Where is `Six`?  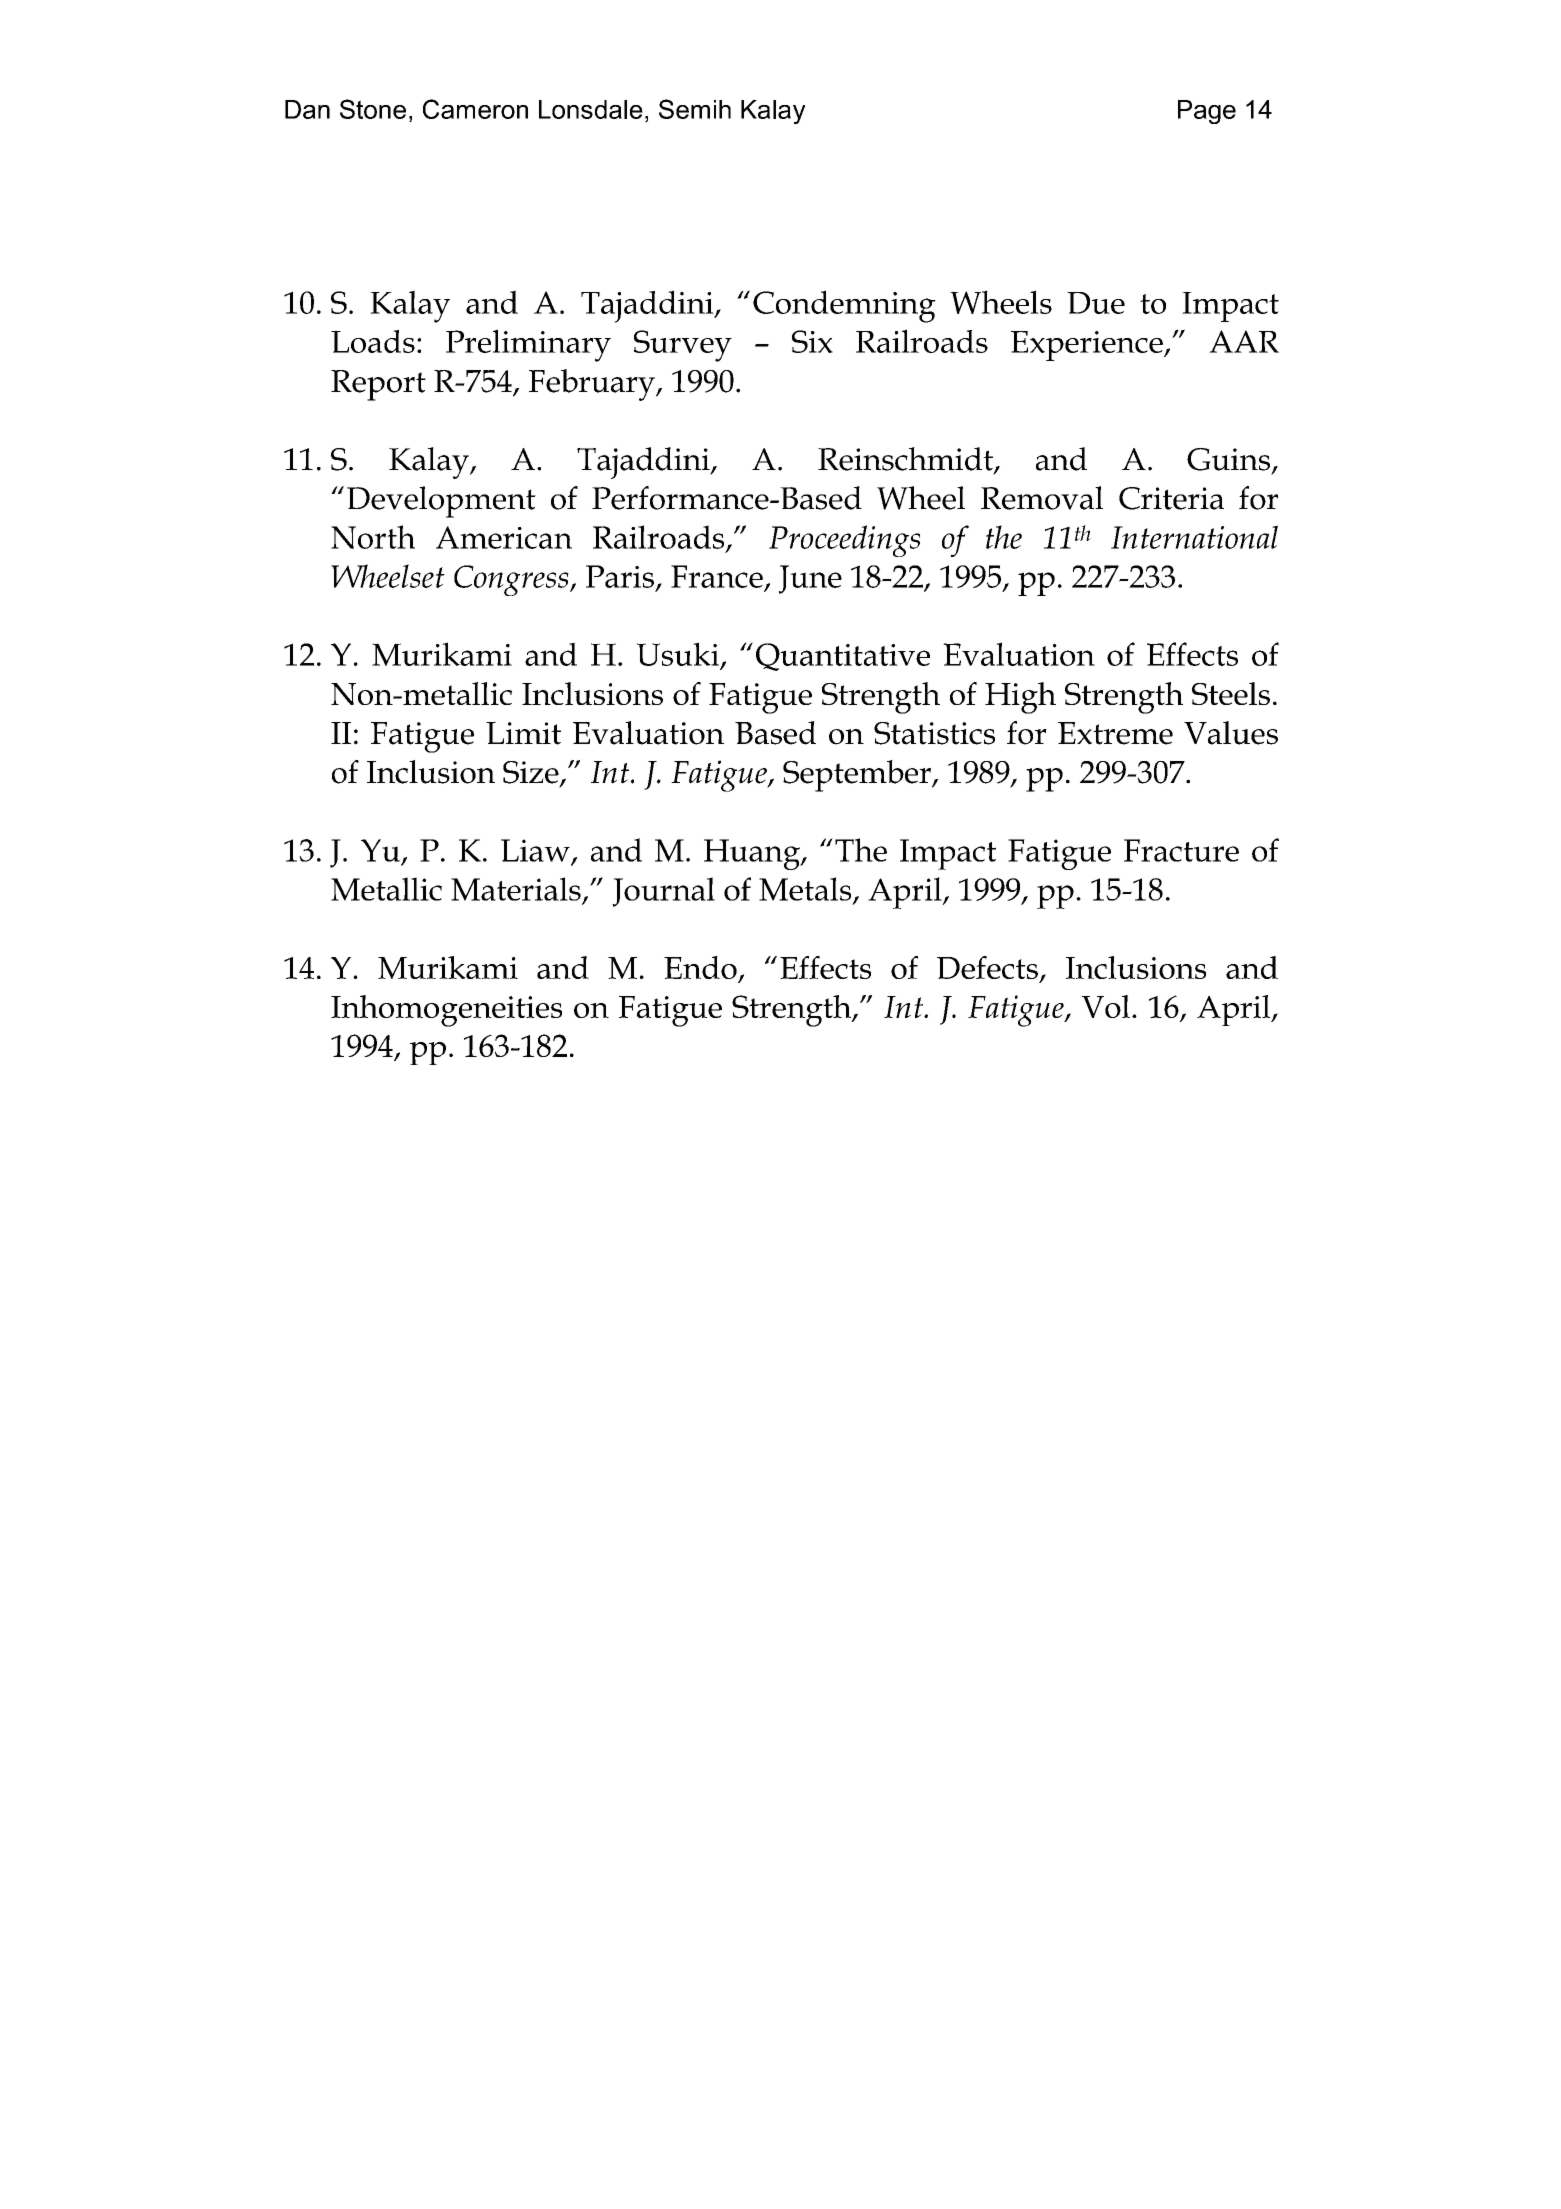 Six is located at coordinates (812, 341).
